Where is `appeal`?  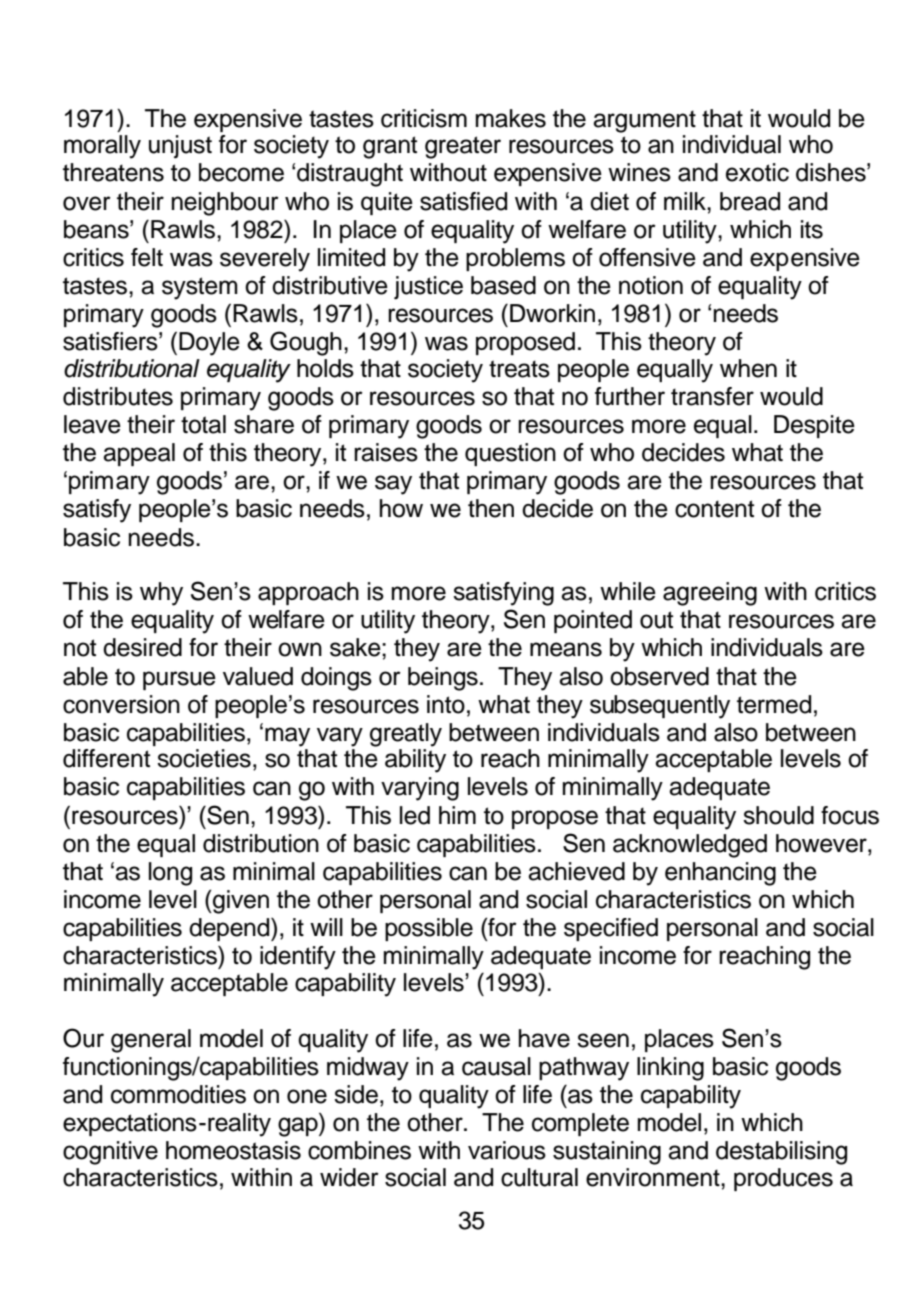 appeal is located at coordinates (139, 454).
